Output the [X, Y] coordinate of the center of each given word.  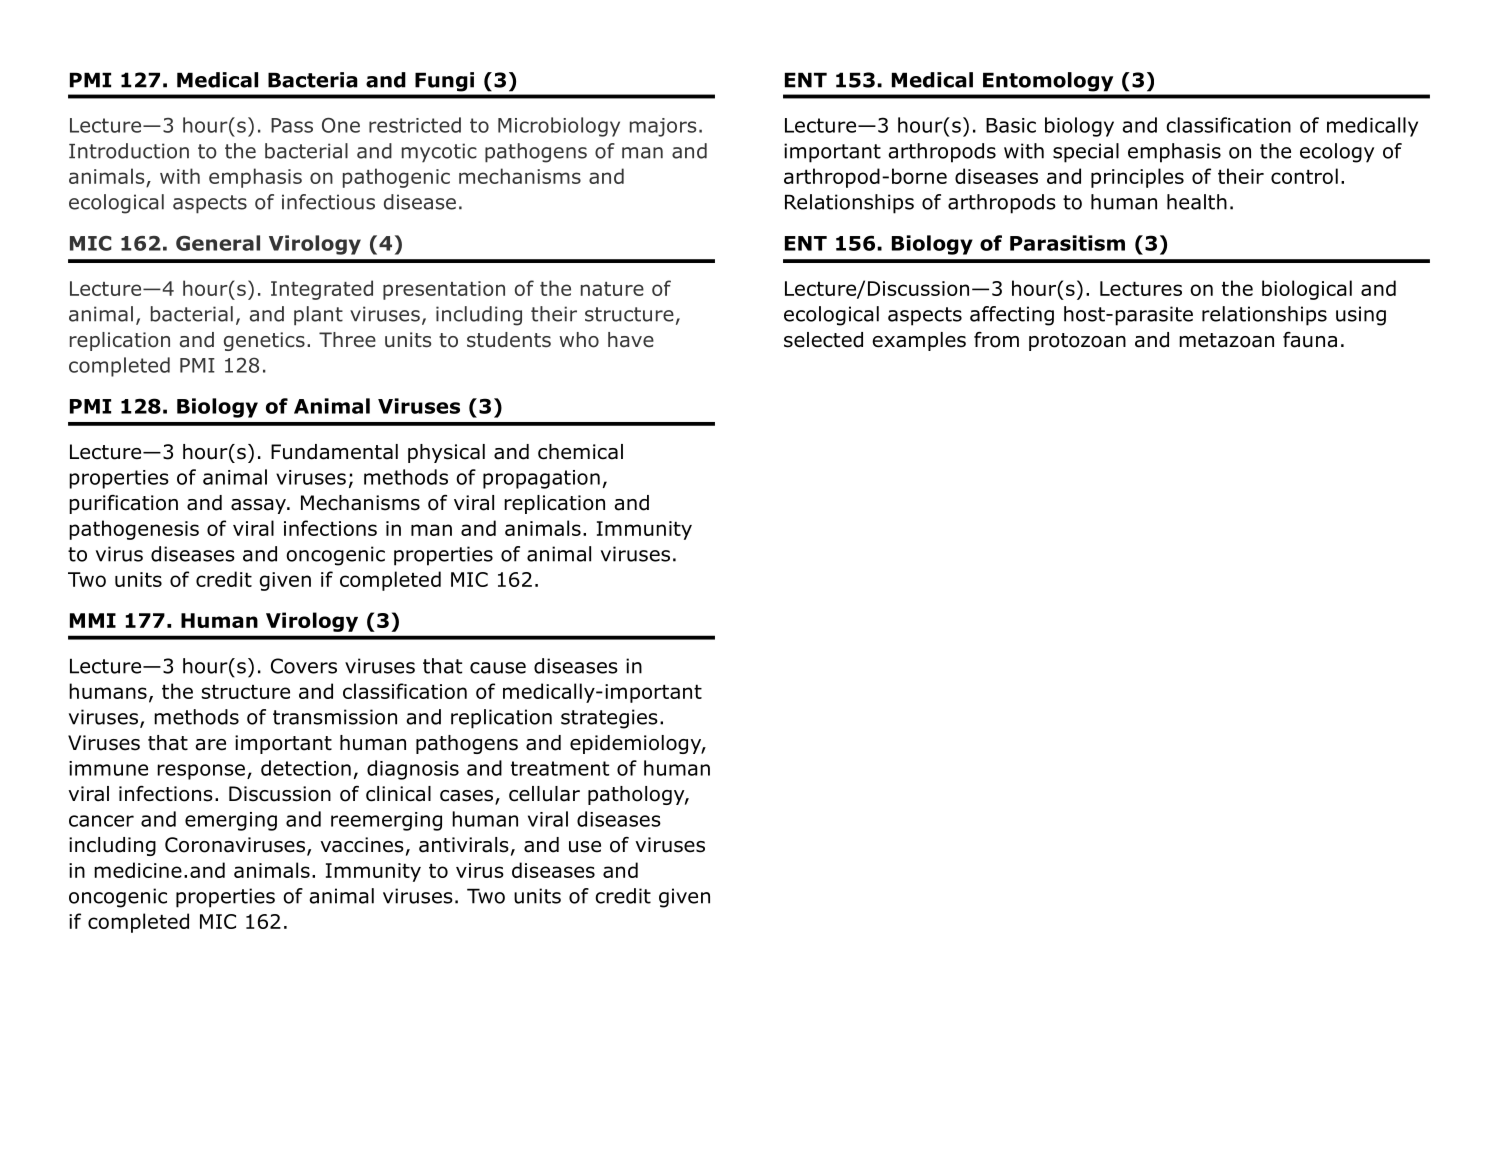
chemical [580, 452]
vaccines [362, 845]
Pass [292, 125]
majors [663, 127]
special [1086, 153]
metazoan [1226, 340]
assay [259, 506]
